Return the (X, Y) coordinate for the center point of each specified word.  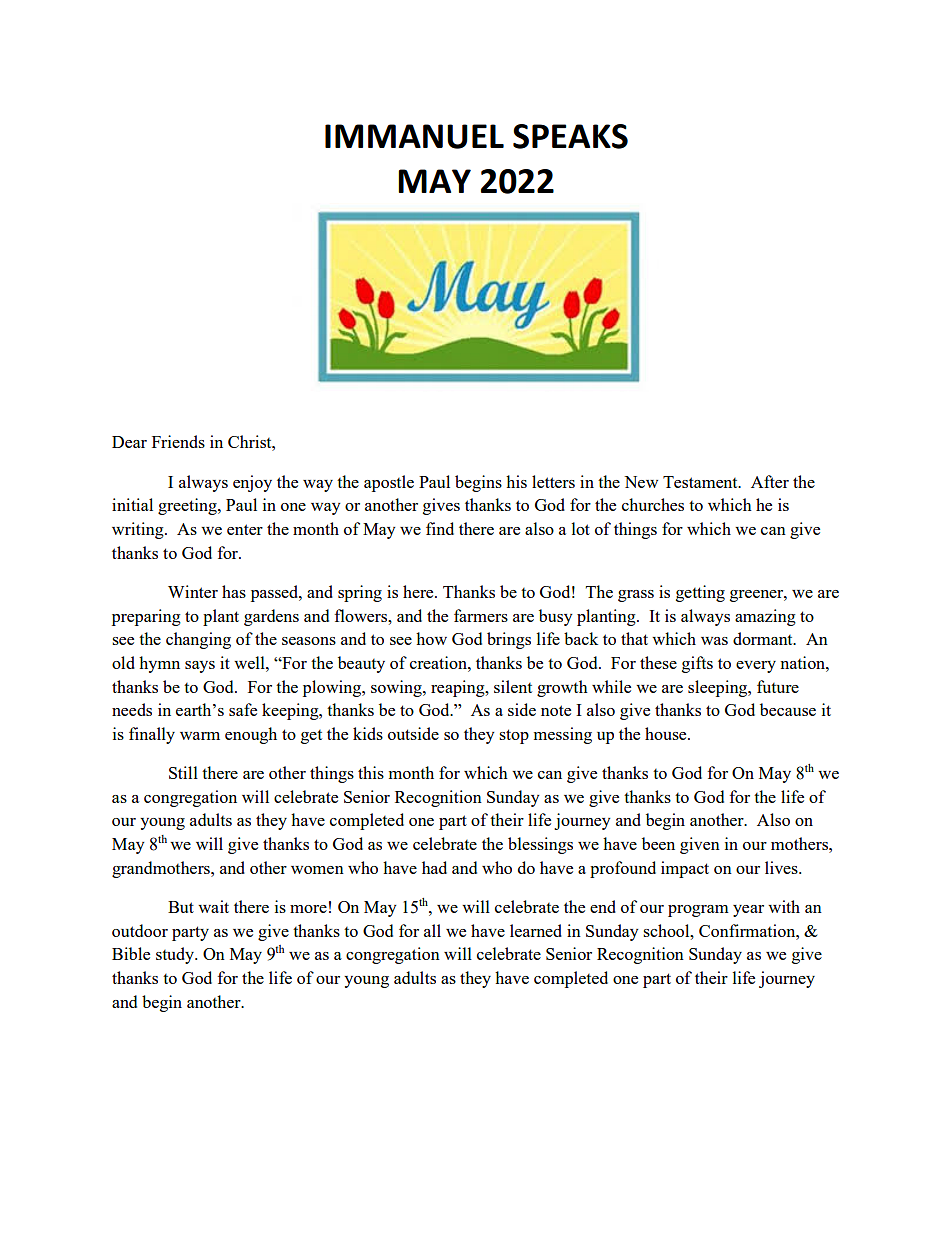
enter (245, 529)
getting (700, 593)
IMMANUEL (414, 136)
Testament (701, 482)
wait (213, 906)
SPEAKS (570, 136)
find (440, 528)
